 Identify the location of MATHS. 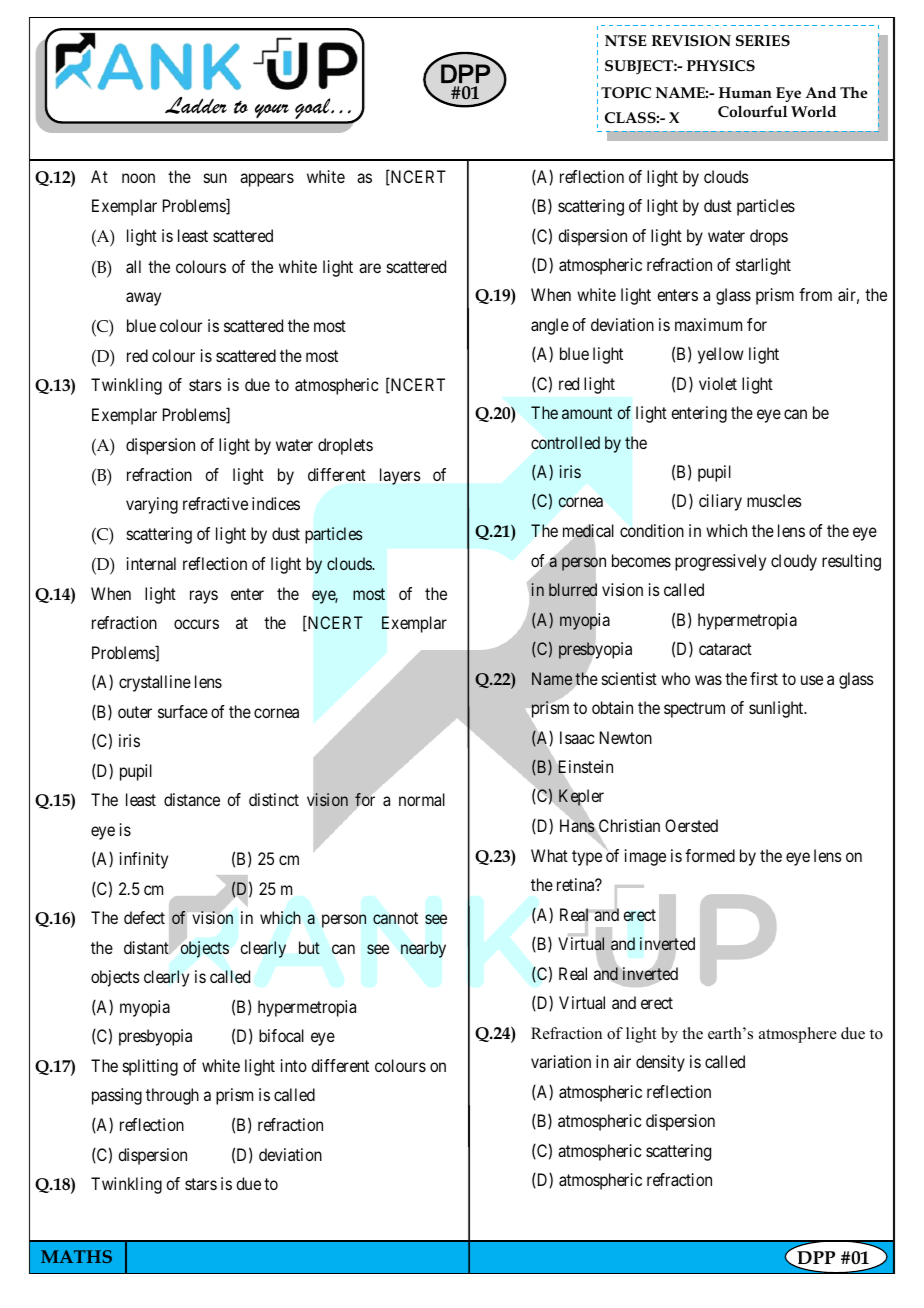
(76, 1256).
